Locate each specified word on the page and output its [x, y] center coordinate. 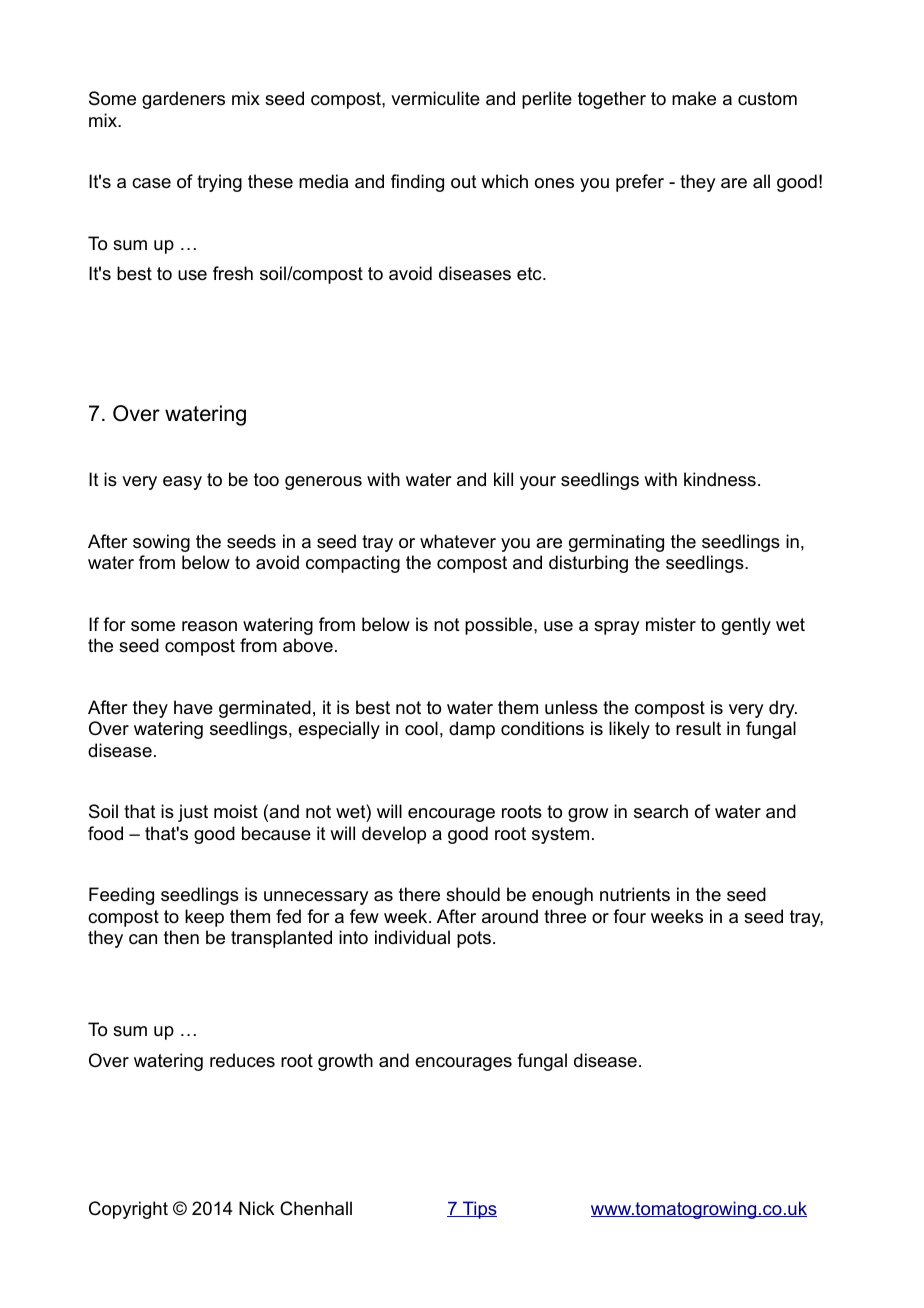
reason [209, 626]
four [629, 916]
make [694, 98]
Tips [479, 1210]
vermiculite [435, 98]
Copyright [128, 1210]
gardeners [183, 100]
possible [500, 626]
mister [671, 624]
